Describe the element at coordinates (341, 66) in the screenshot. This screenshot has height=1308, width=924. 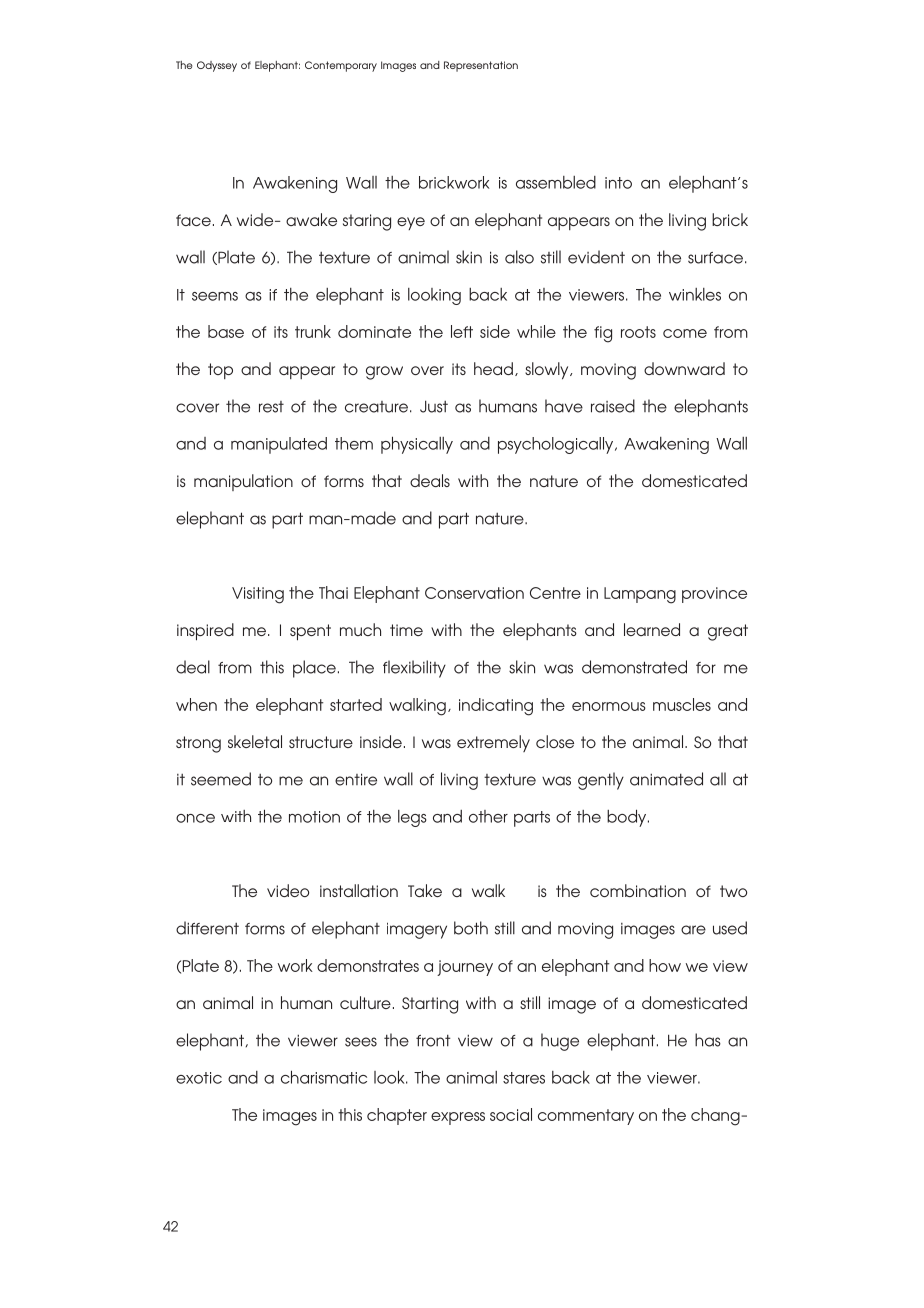
I see `Contemporary` at that location.
